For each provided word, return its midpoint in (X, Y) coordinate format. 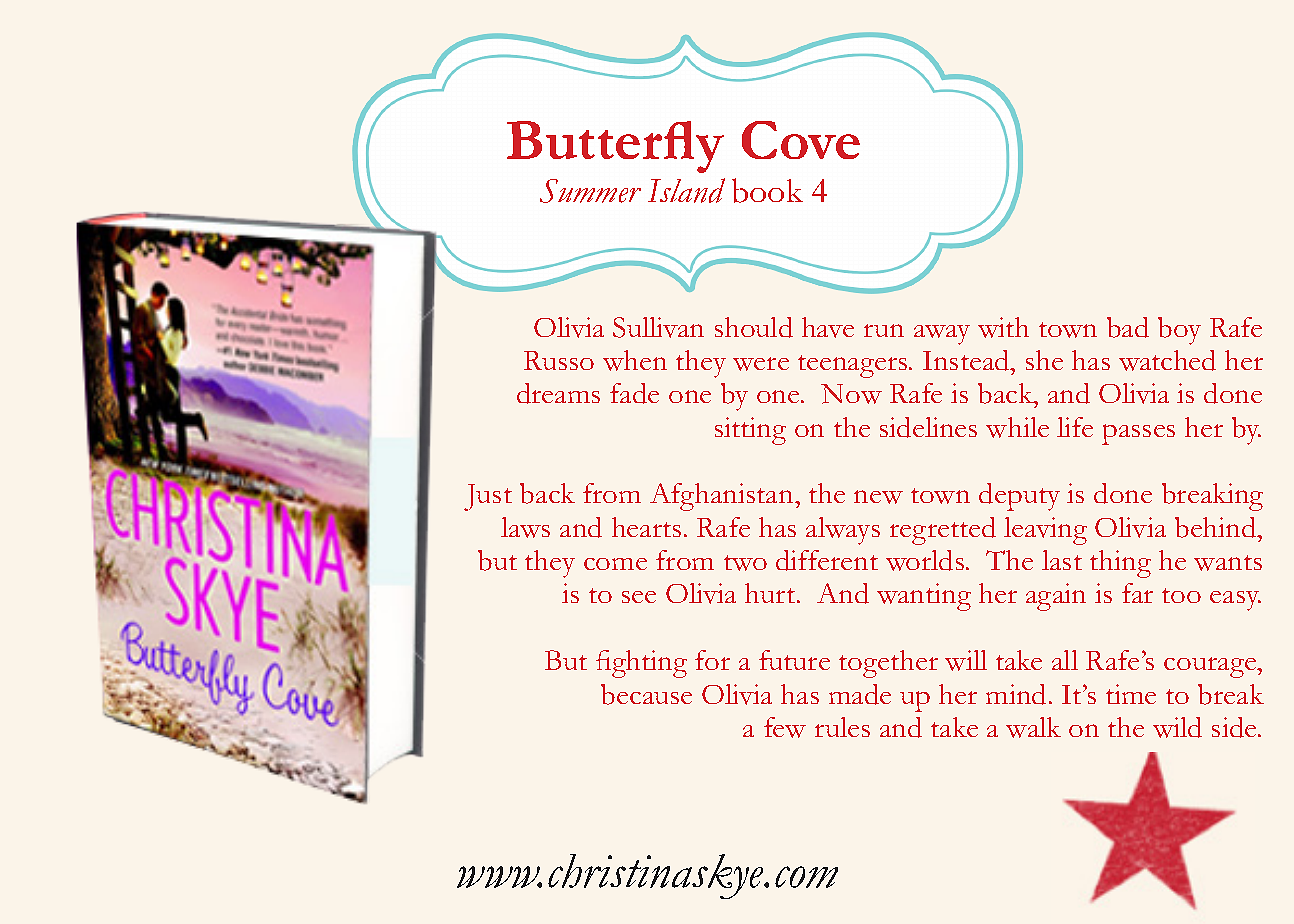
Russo (559, 360)
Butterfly (615, 147)
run (884, 330)
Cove (801, 140)
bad (1128, 327)
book (767, 190)
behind (1217, 527)
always (843, 531)
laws (525, 527)
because (646, 694)
